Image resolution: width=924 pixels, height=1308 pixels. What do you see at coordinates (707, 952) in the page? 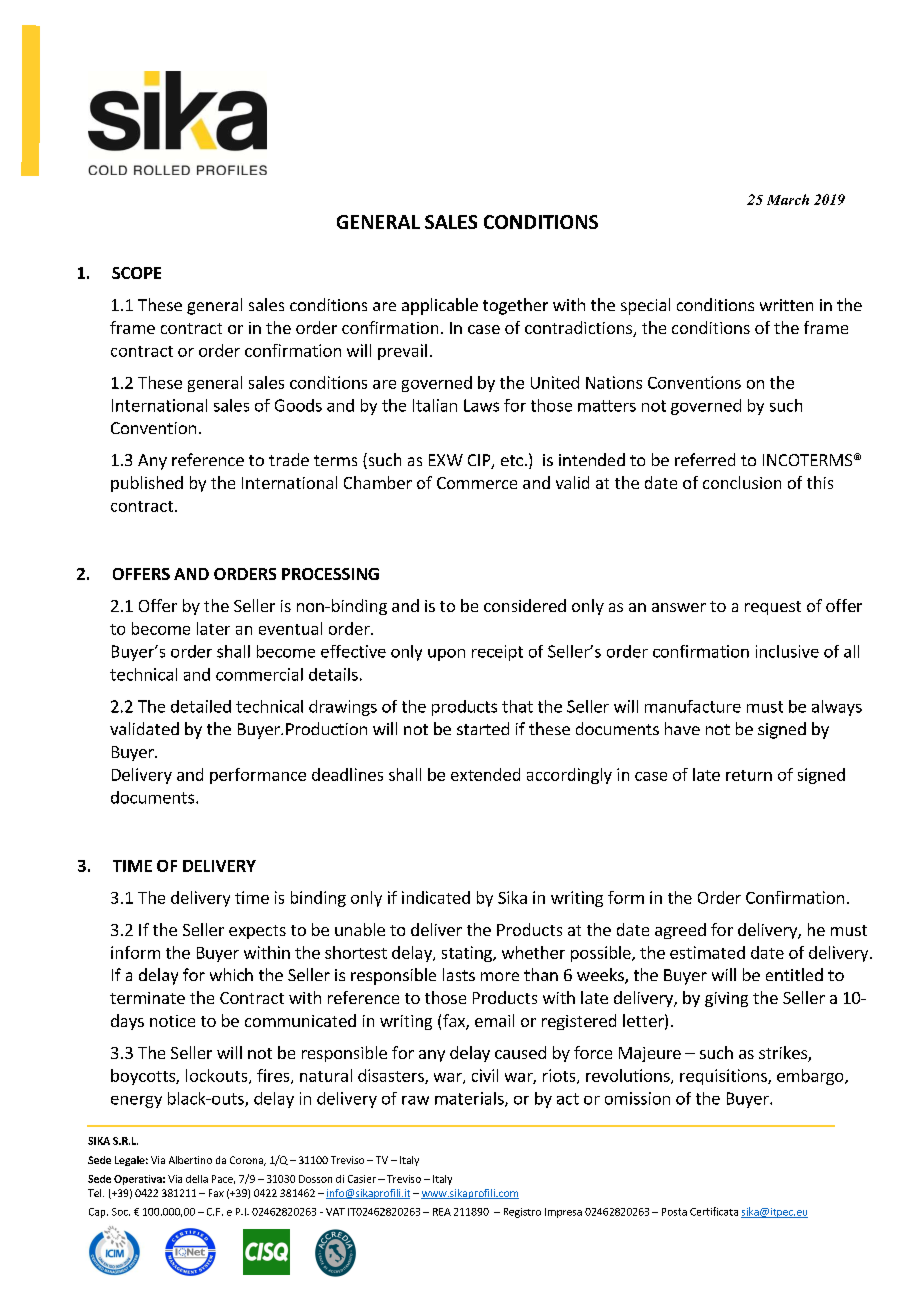
I see `estimated` at bounding box center [707, 952].
